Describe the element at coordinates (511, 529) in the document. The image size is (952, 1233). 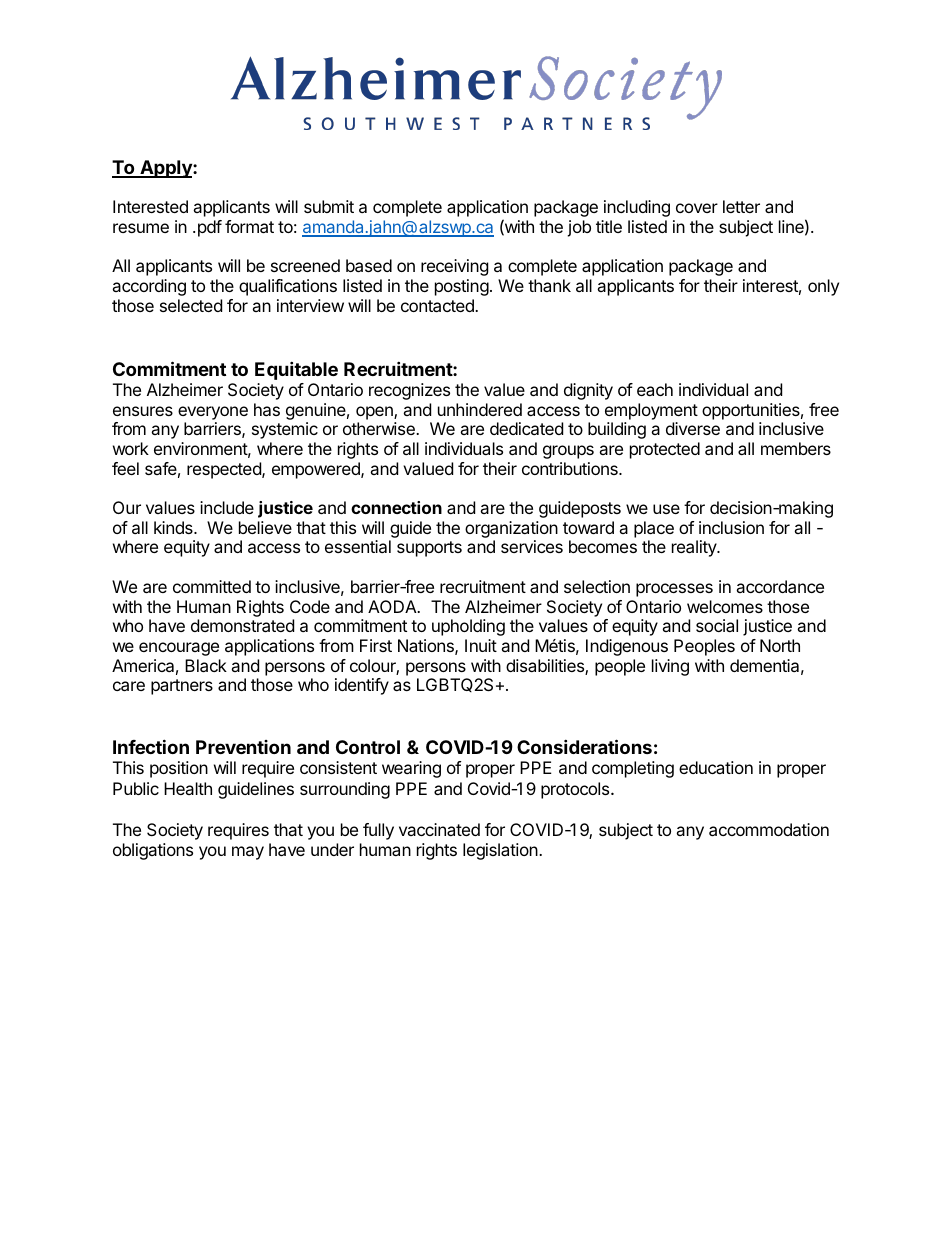
I see `organization` at that location.
